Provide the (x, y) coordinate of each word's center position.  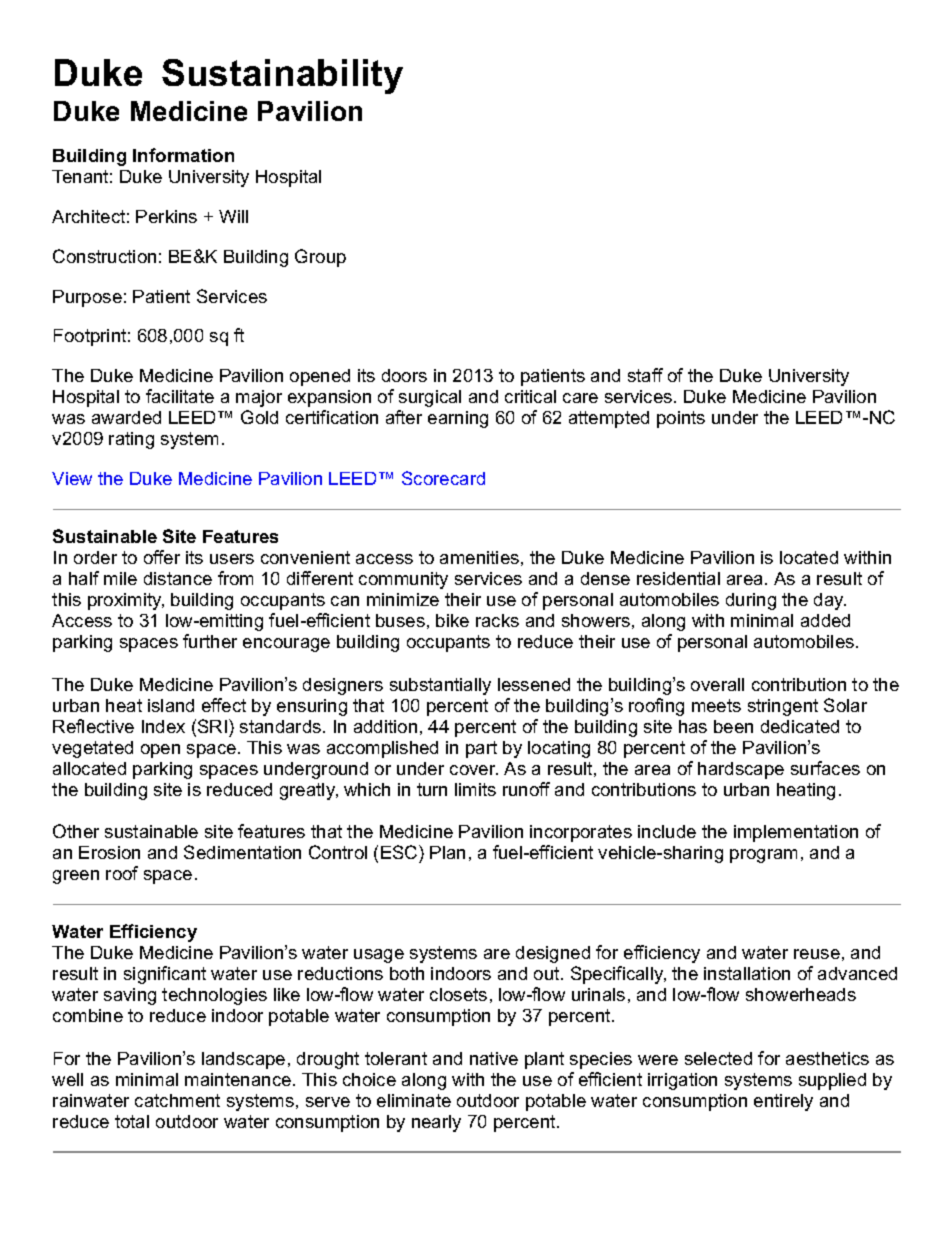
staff (645, 375)
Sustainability (282, 76)
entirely (783, 1102)
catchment (177, 1100)
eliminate (414, 1100)
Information (183, 155)
